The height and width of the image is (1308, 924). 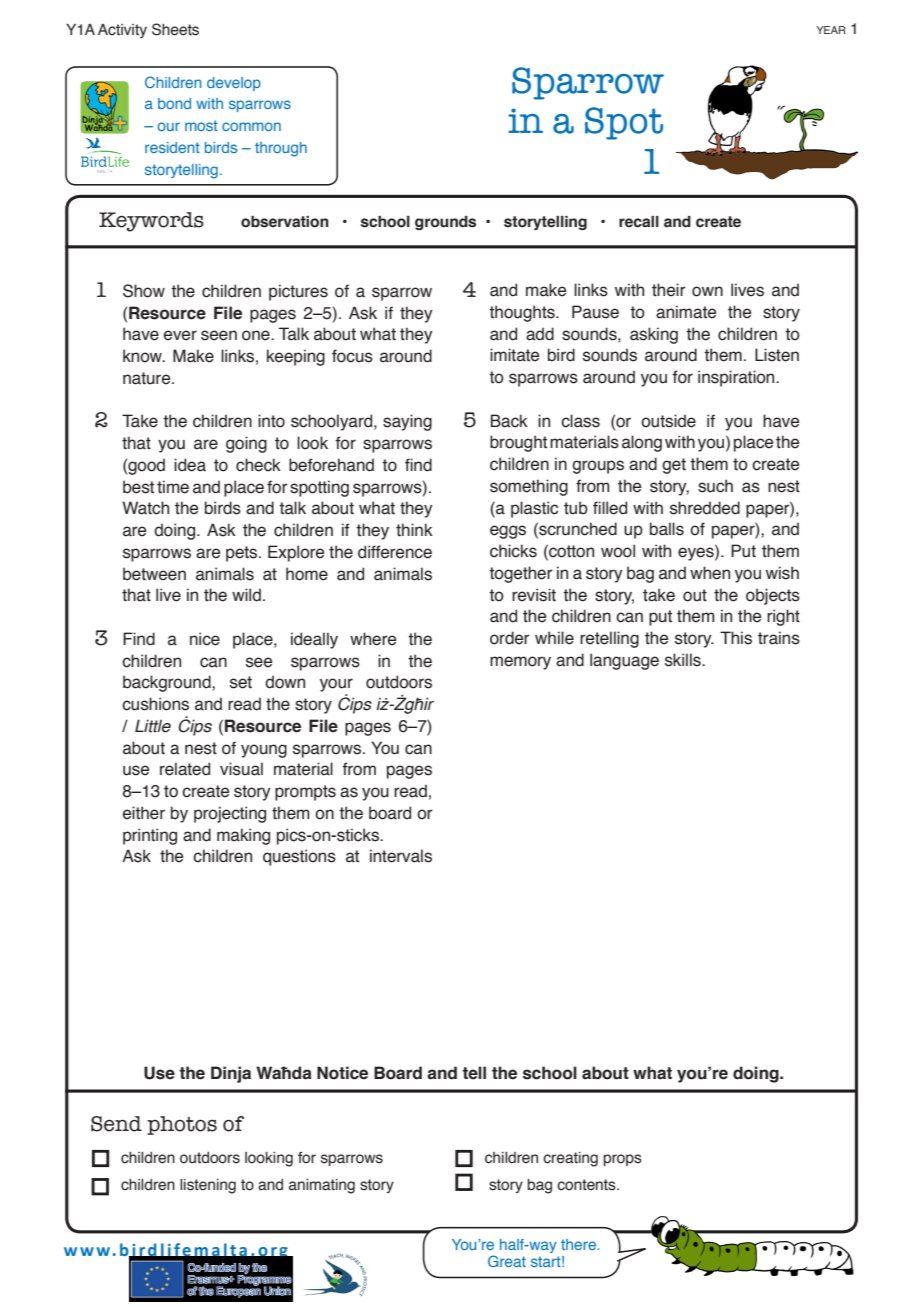 What do you see at coordinates (243, 836) in the image?
I see `making` at bounding box center [243, 836].
